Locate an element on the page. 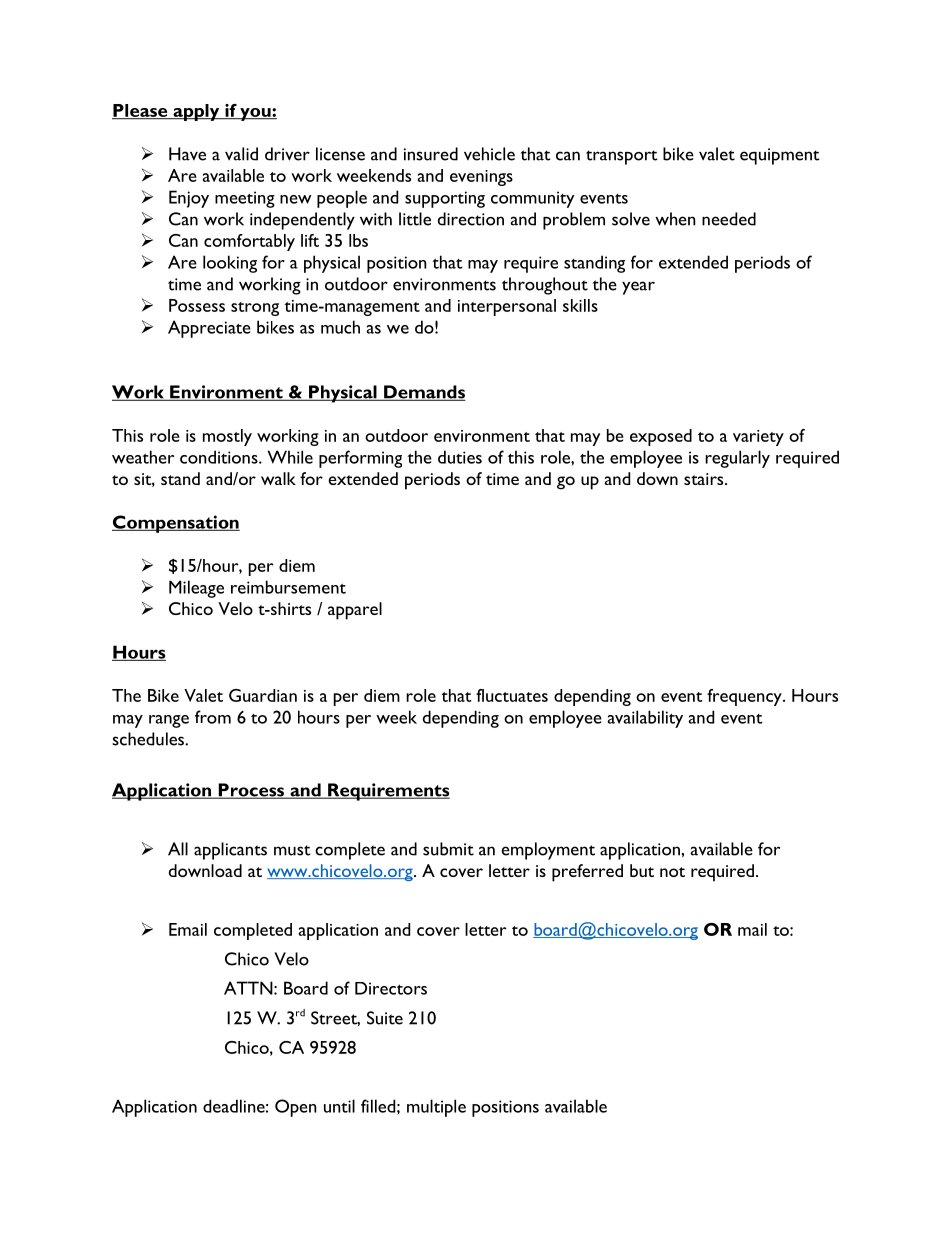 Image resolution: width=952 pixels, height=1233 pixels. availability is located at coordinates (645, 719).
